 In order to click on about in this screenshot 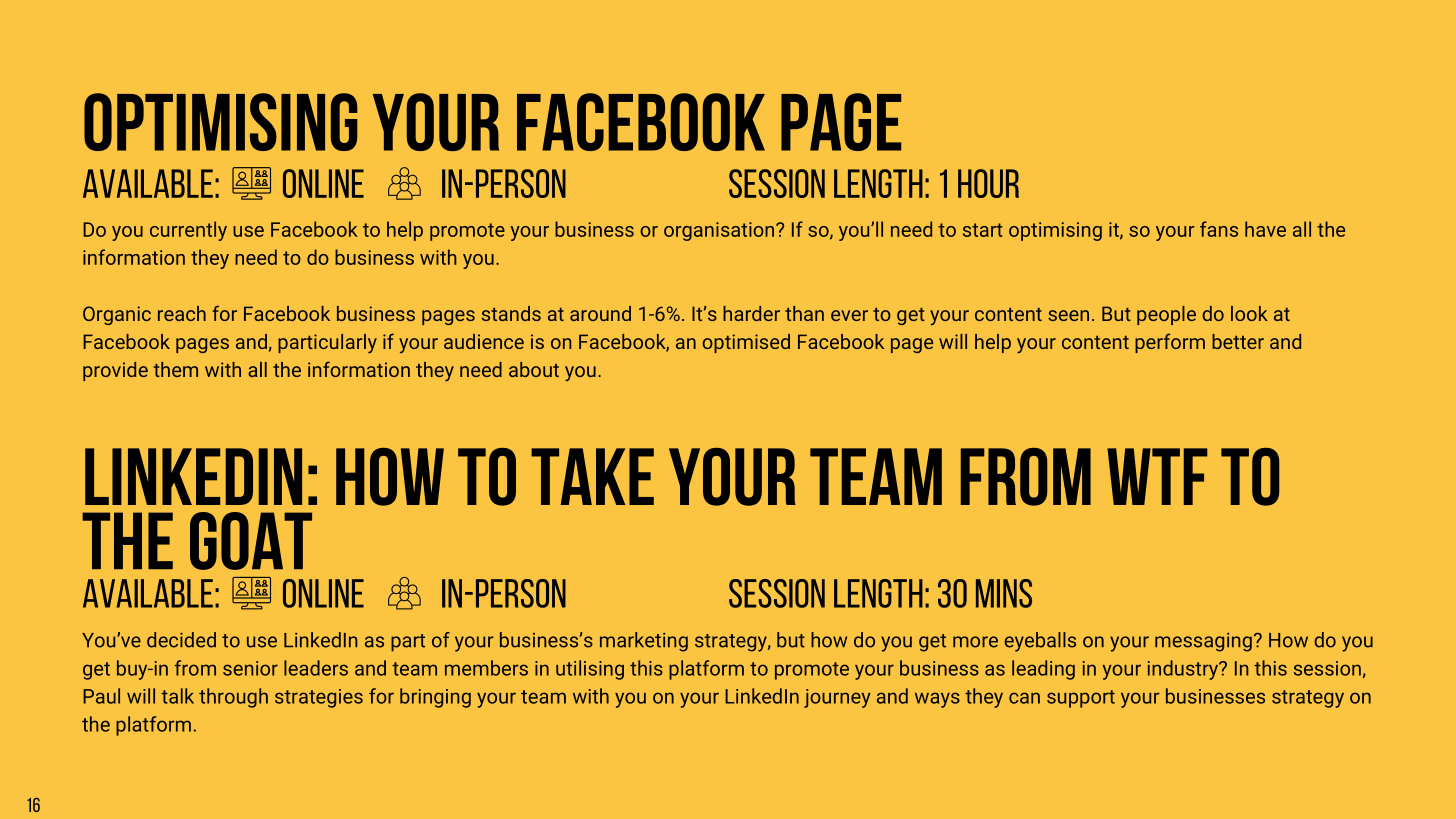, I will do `click(534, 369)`.
